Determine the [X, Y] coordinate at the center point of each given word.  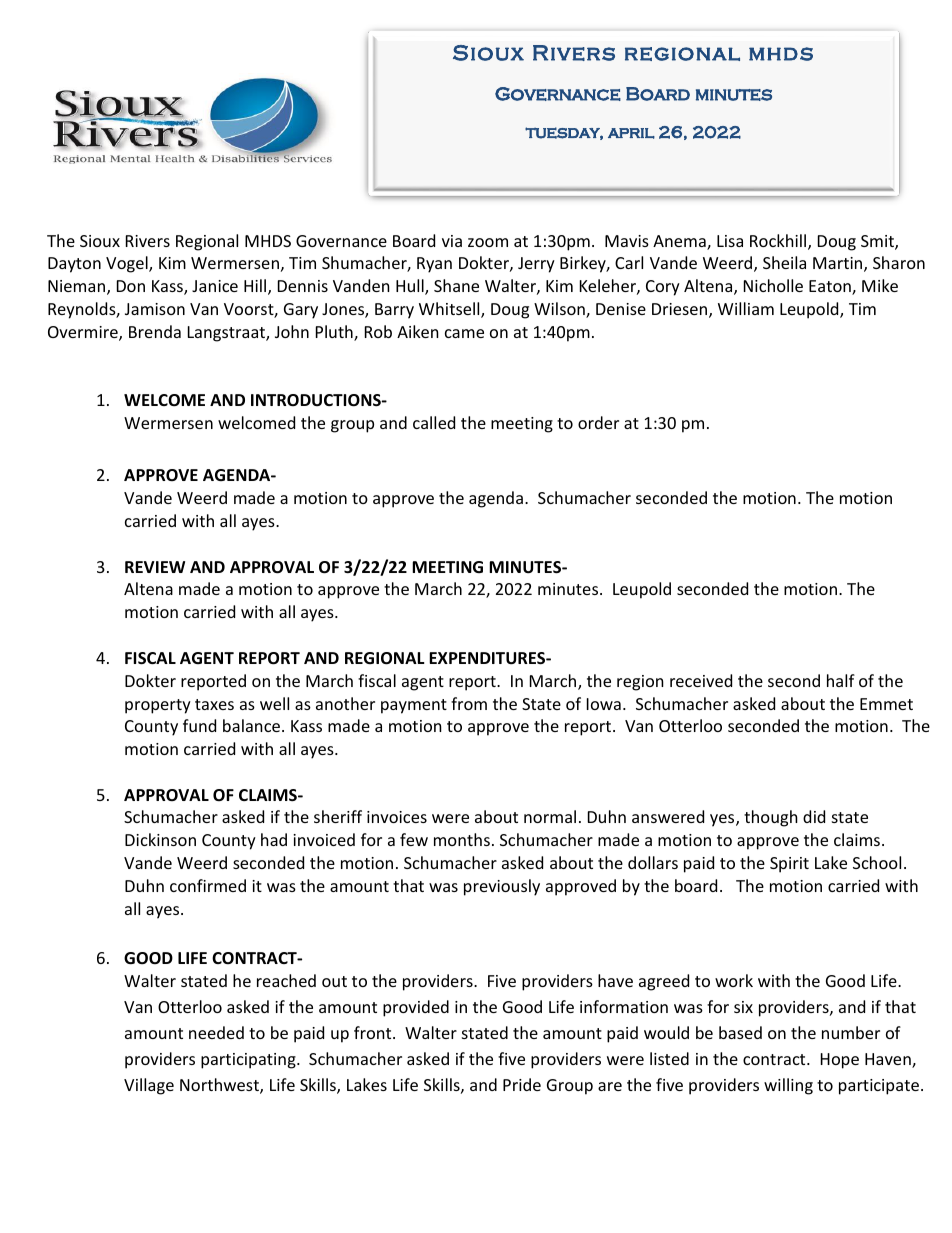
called [434, 422]
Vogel [128, 264]
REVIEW [155, 567]
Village [149, 1086]
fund [199, 725]
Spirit [789, 865]
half [841, 680]
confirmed [208, 885]
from [469, 703]
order [598, 422]
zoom [488, 242]
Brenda [155, 331]
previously [502, 887]
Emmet [886, 704]
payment [414, 706]
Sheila [784, 262]
